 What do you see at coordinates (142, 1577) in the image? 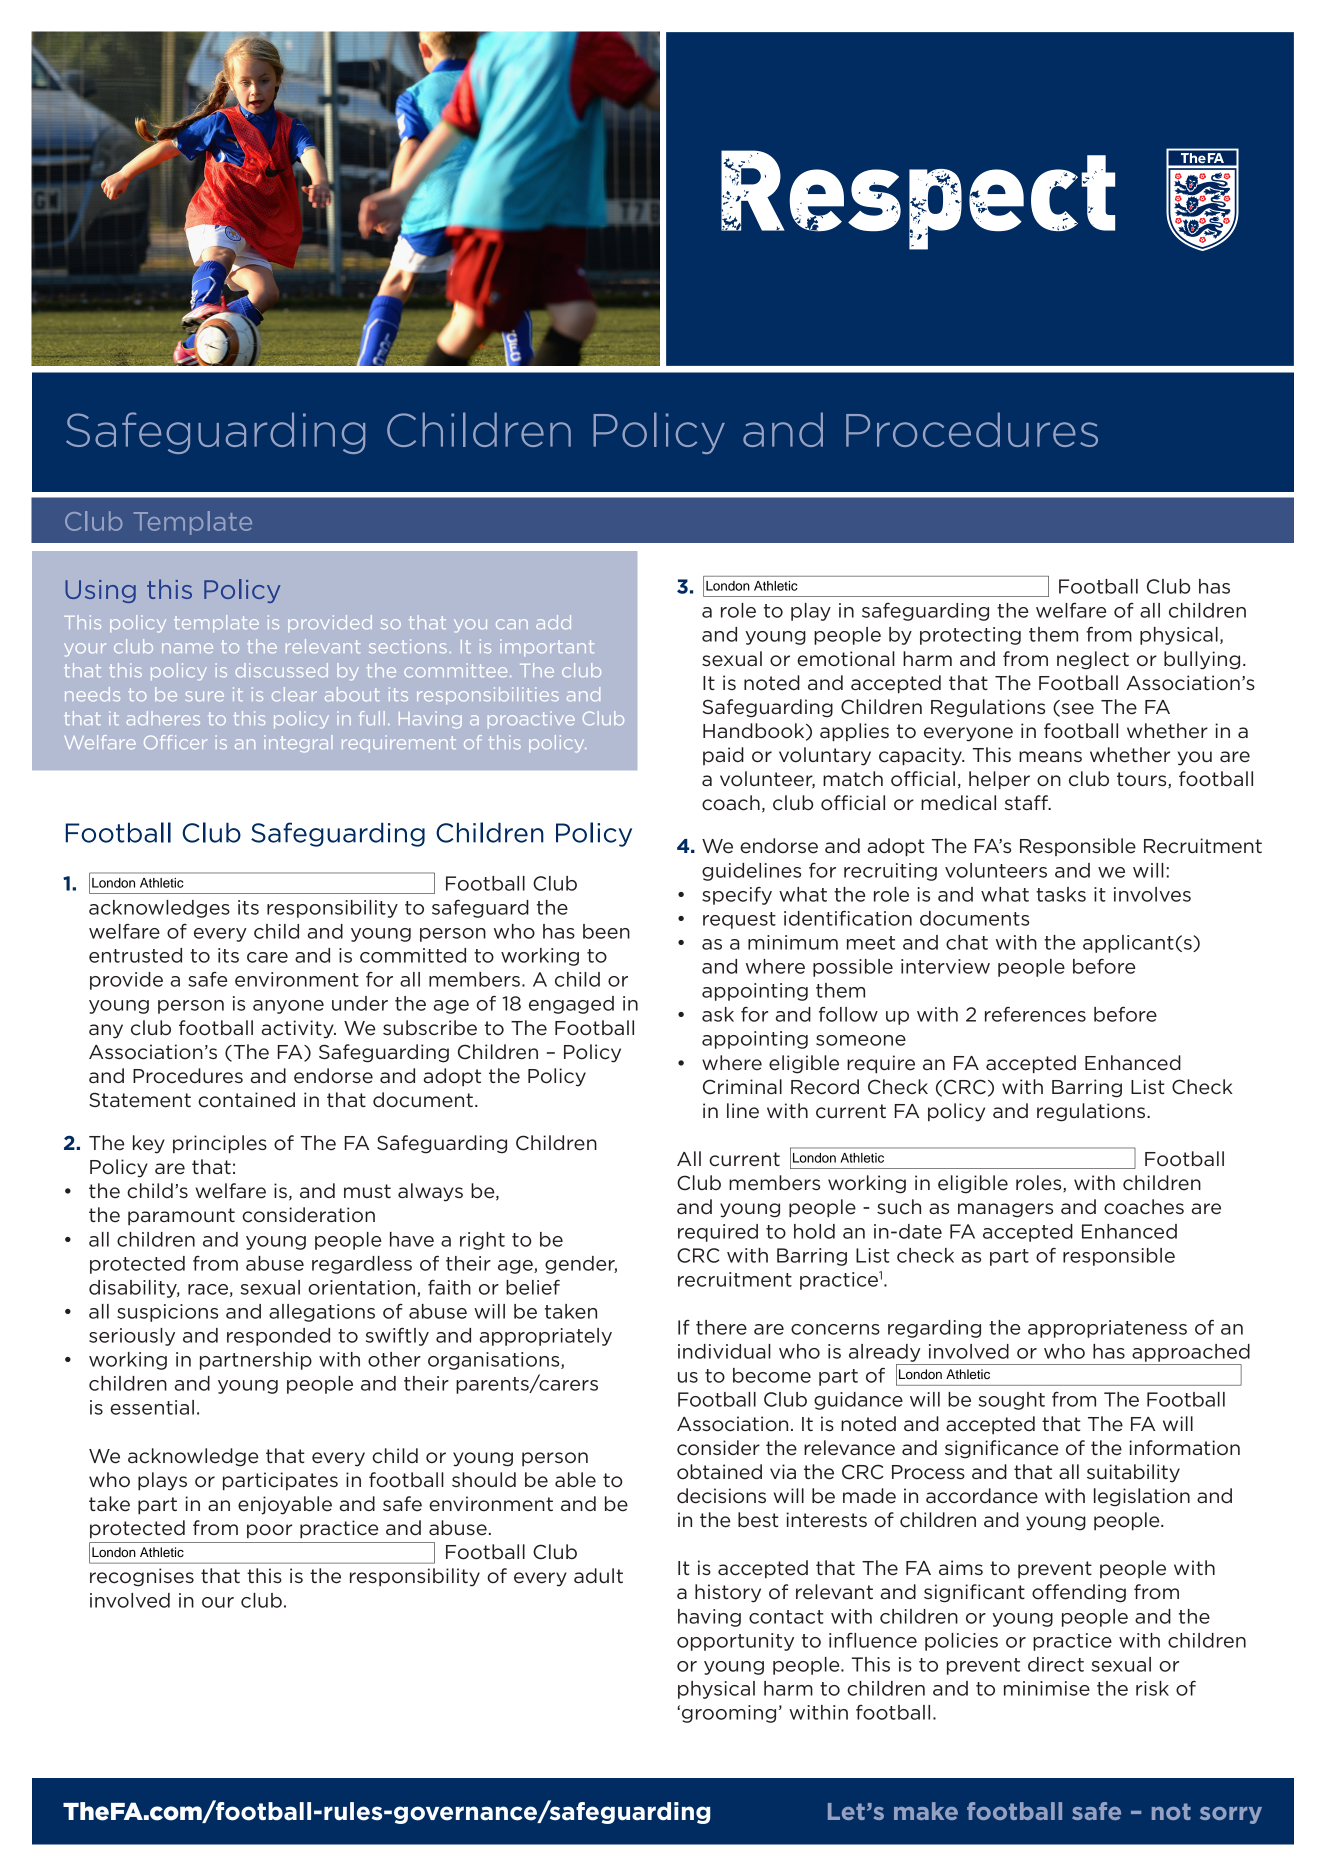
I see `recognises` at bounding box center [142, 1577].
